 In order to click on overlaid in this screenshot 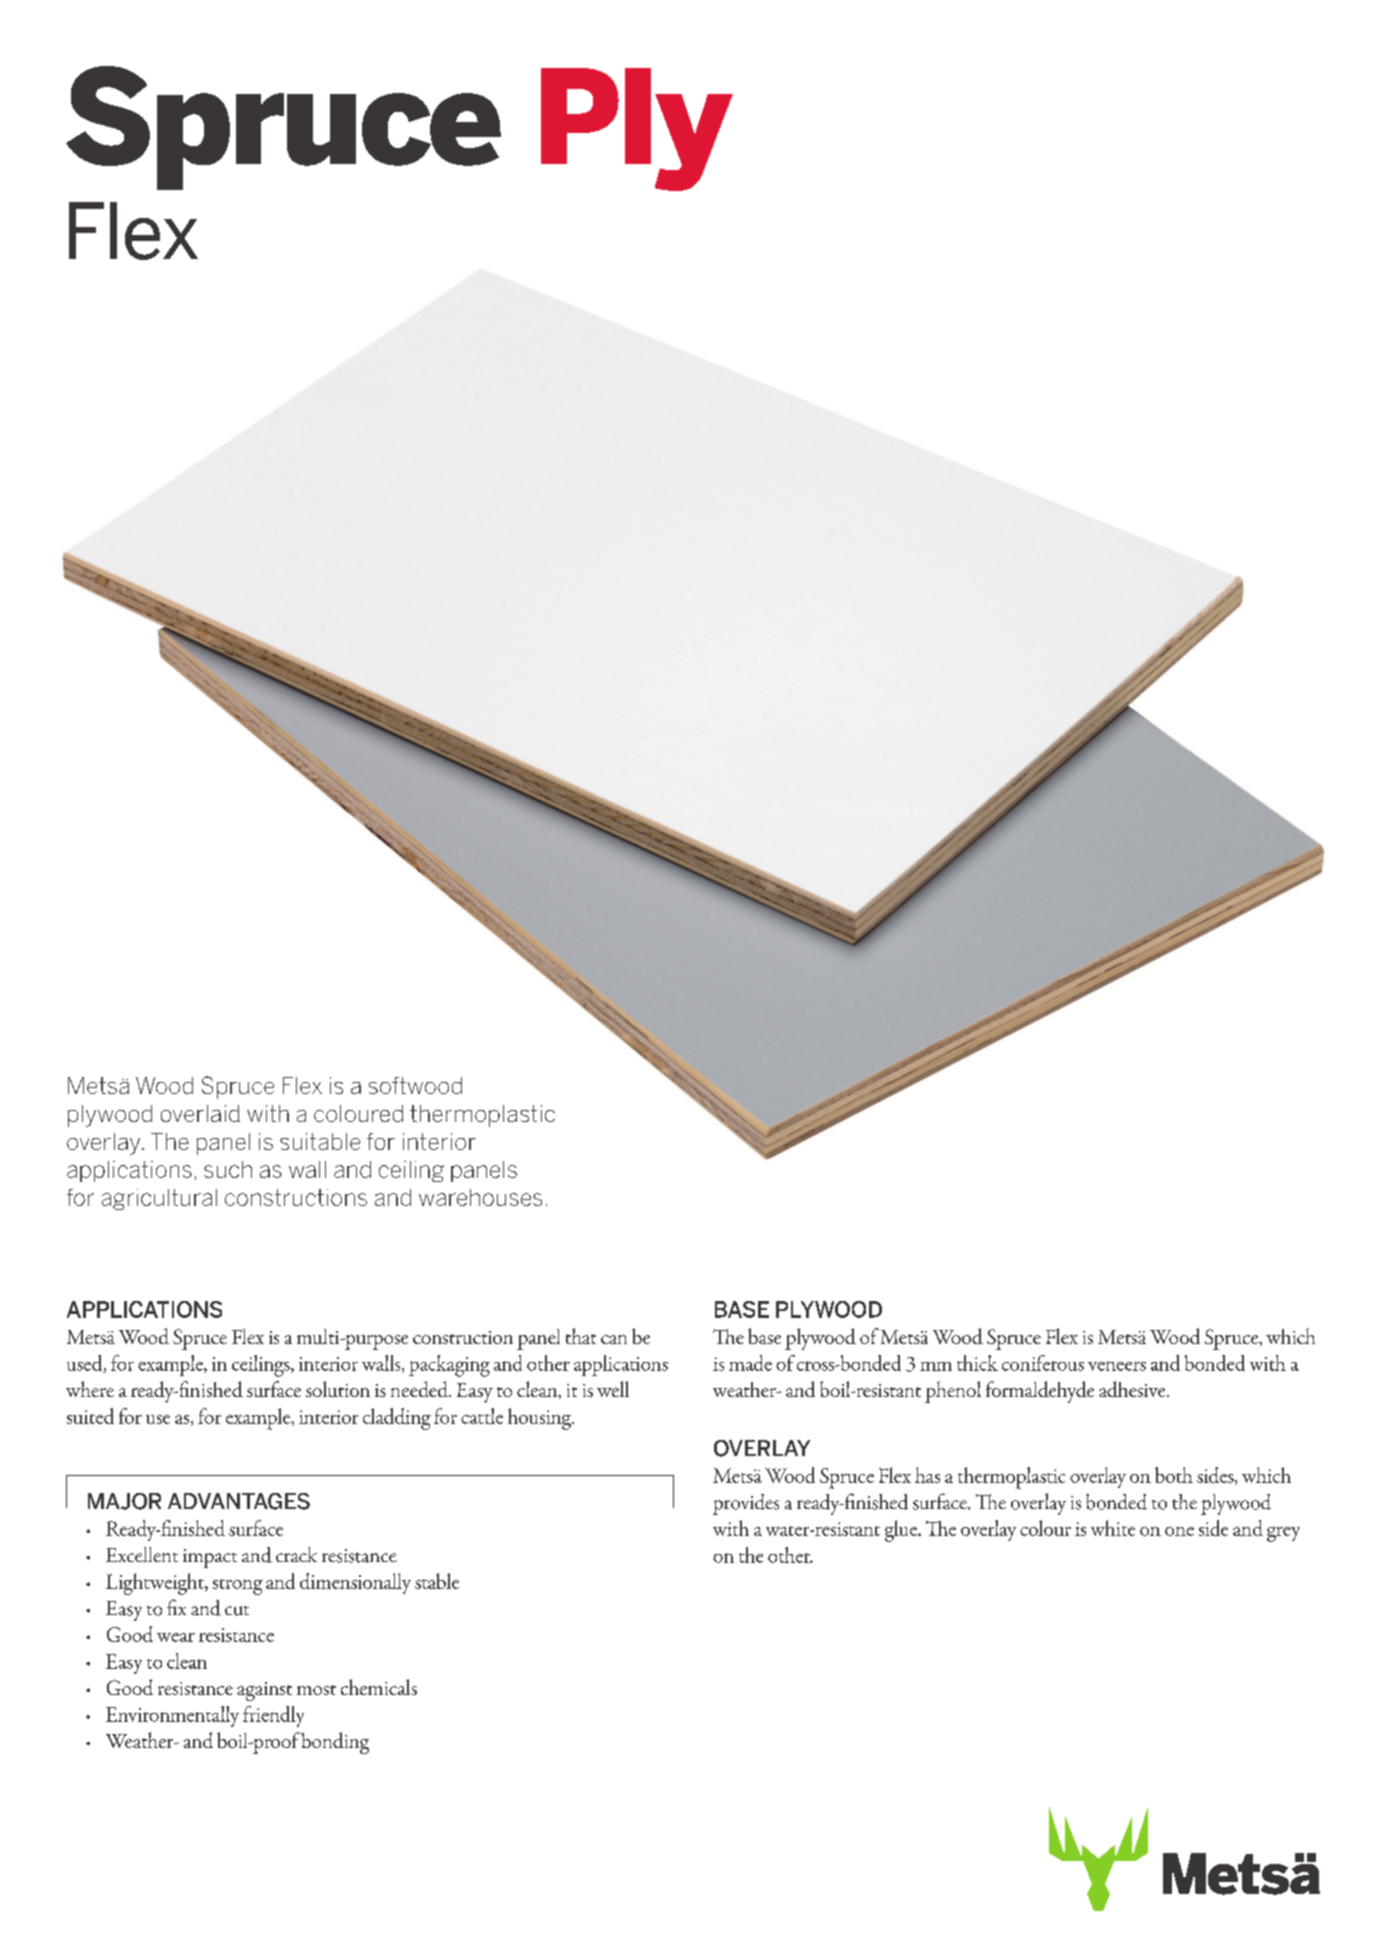, I will do `click(200, 1113)`.
